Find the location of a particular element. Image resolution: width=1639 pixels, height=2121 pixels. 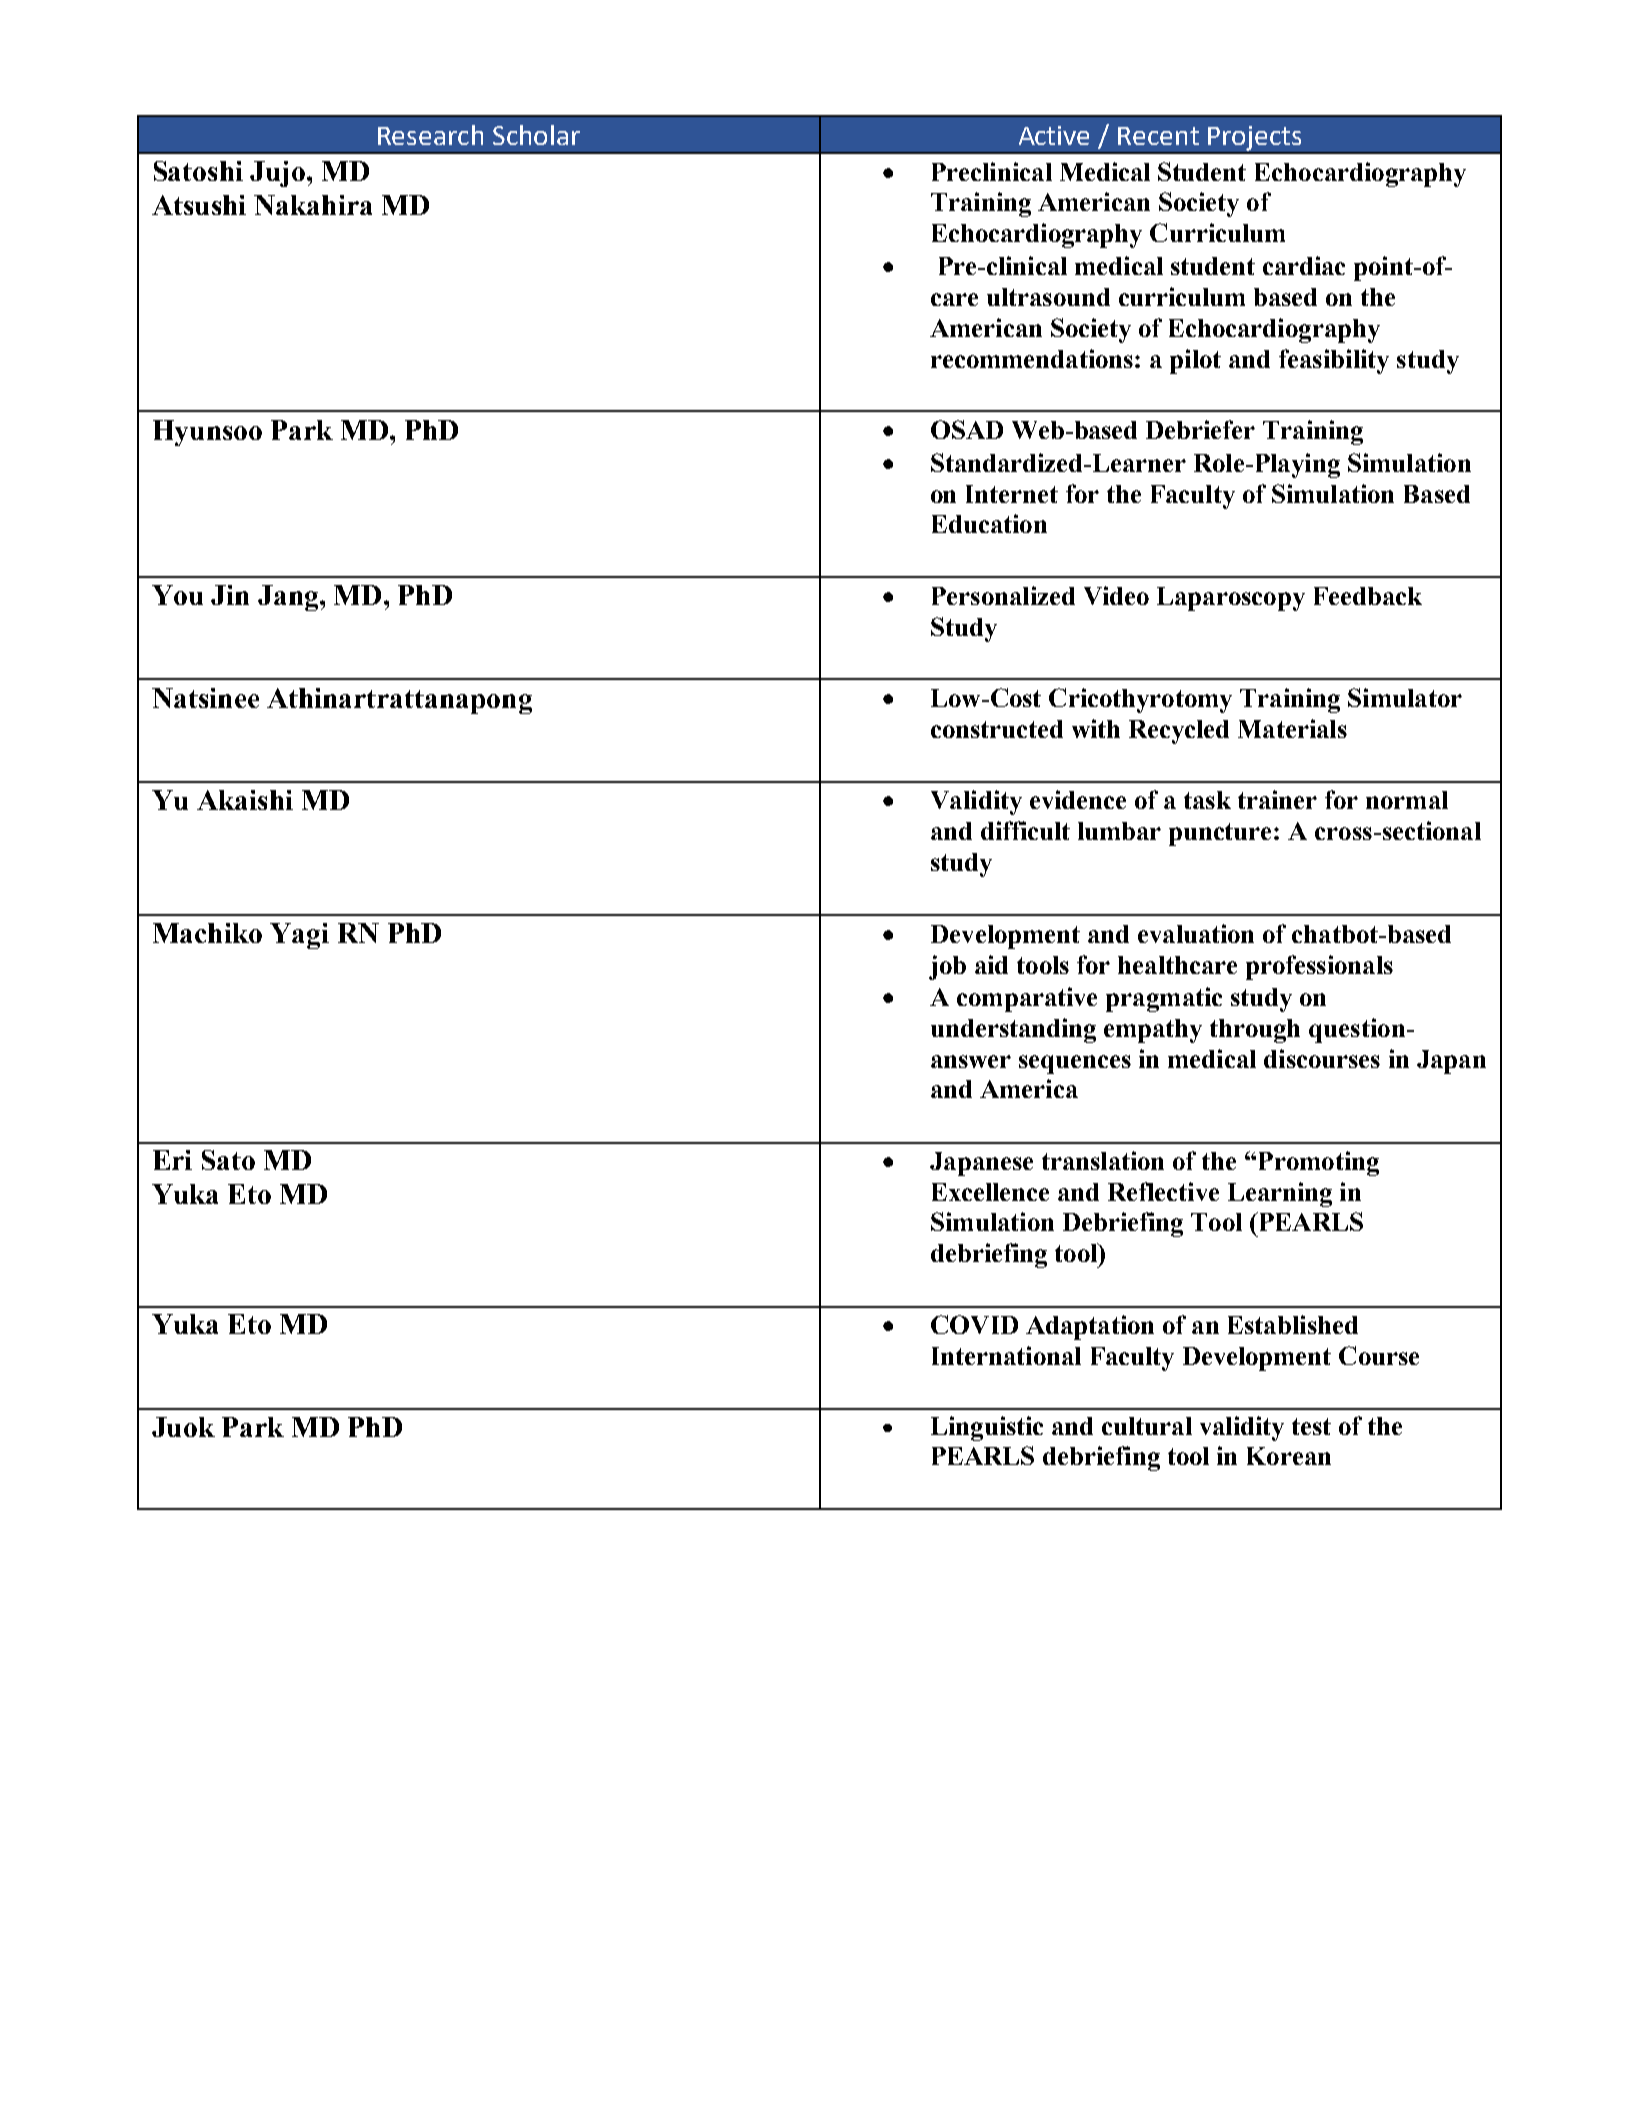

Laparoscopy is located at coordinates (1231, 599).
